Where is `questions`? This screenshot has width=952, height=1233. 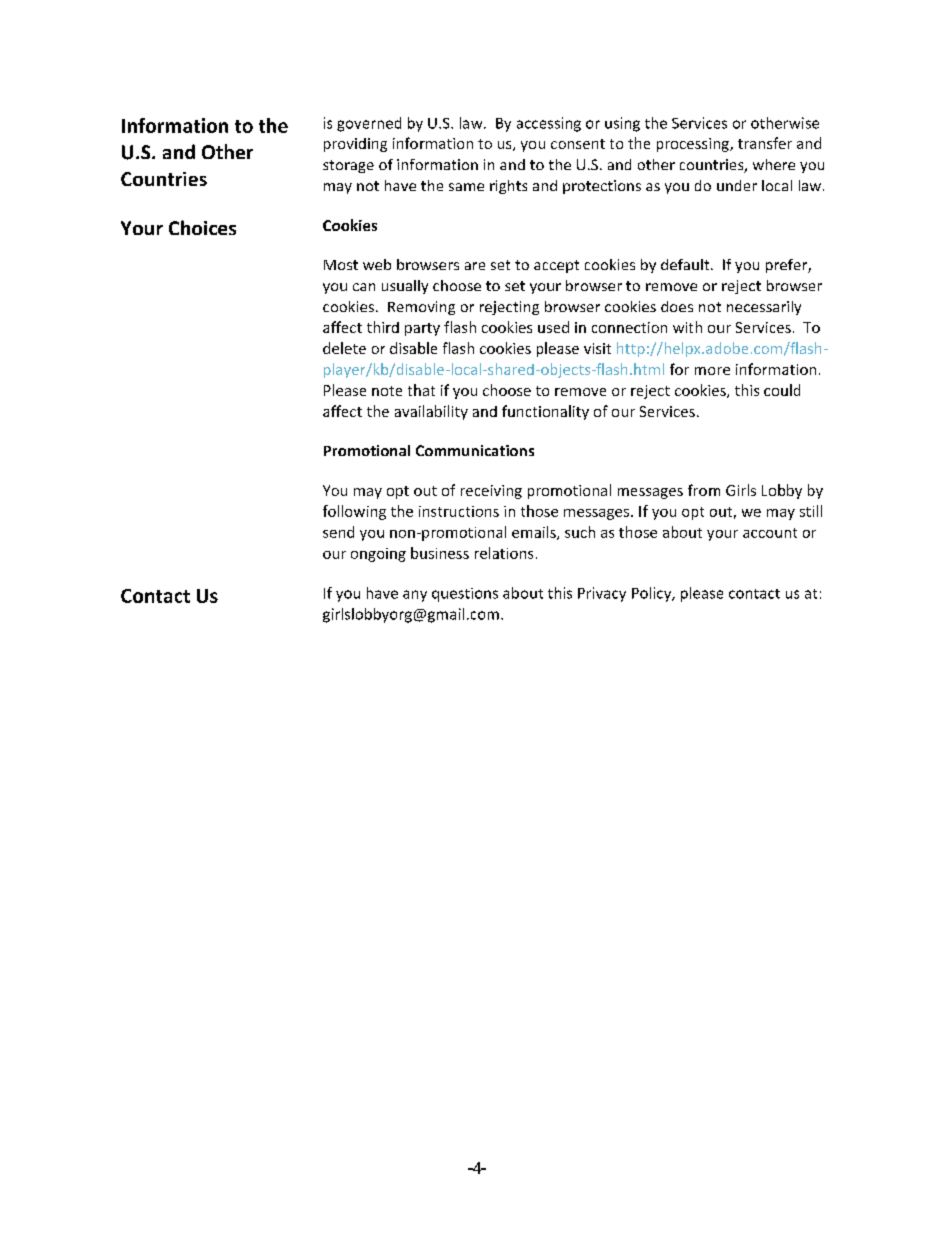 questions is located at coordinates (465, 595).
